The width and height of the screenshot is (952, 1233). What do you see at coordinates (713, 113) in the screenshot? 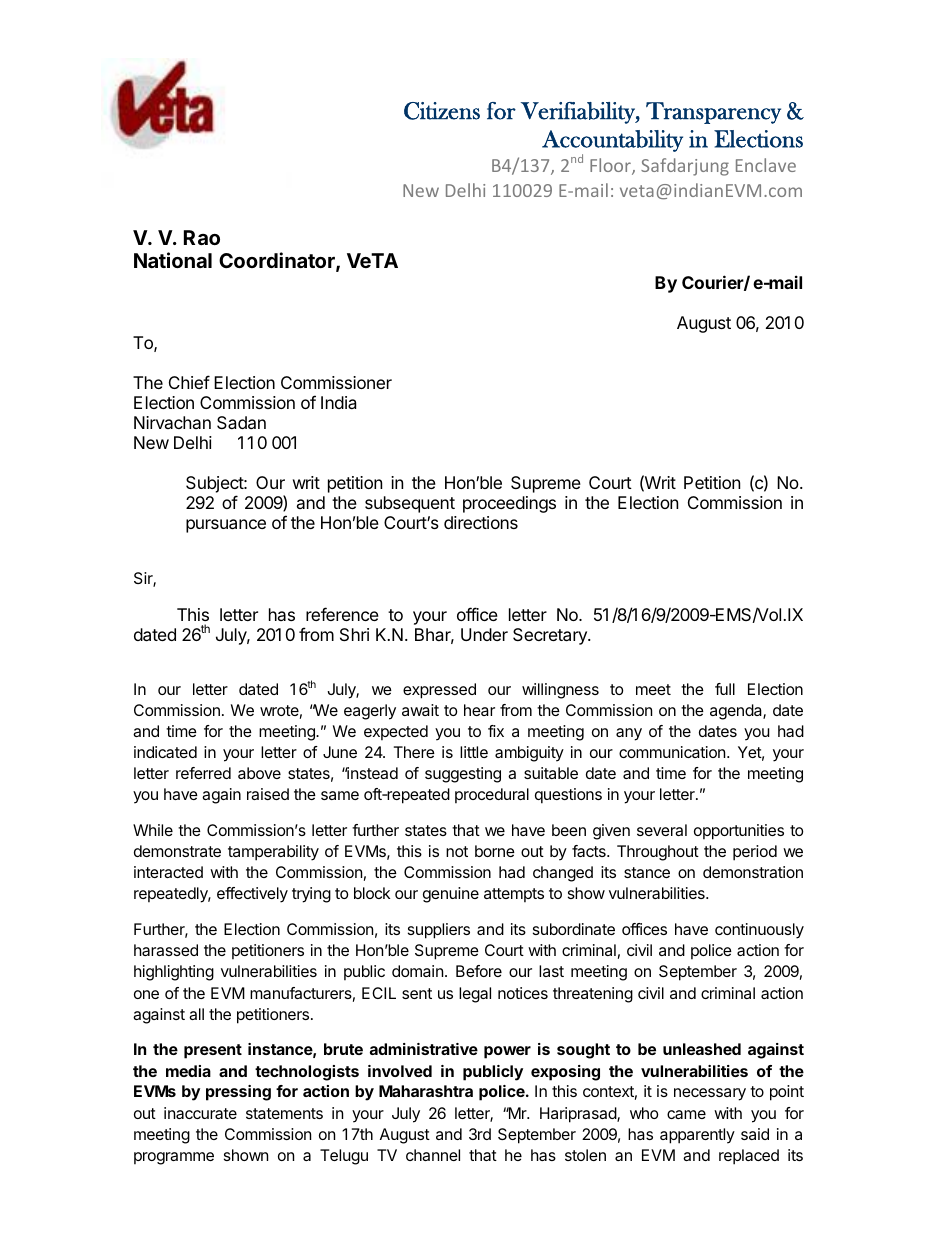
I see `Transparency` at bounding box center [713, 113].
